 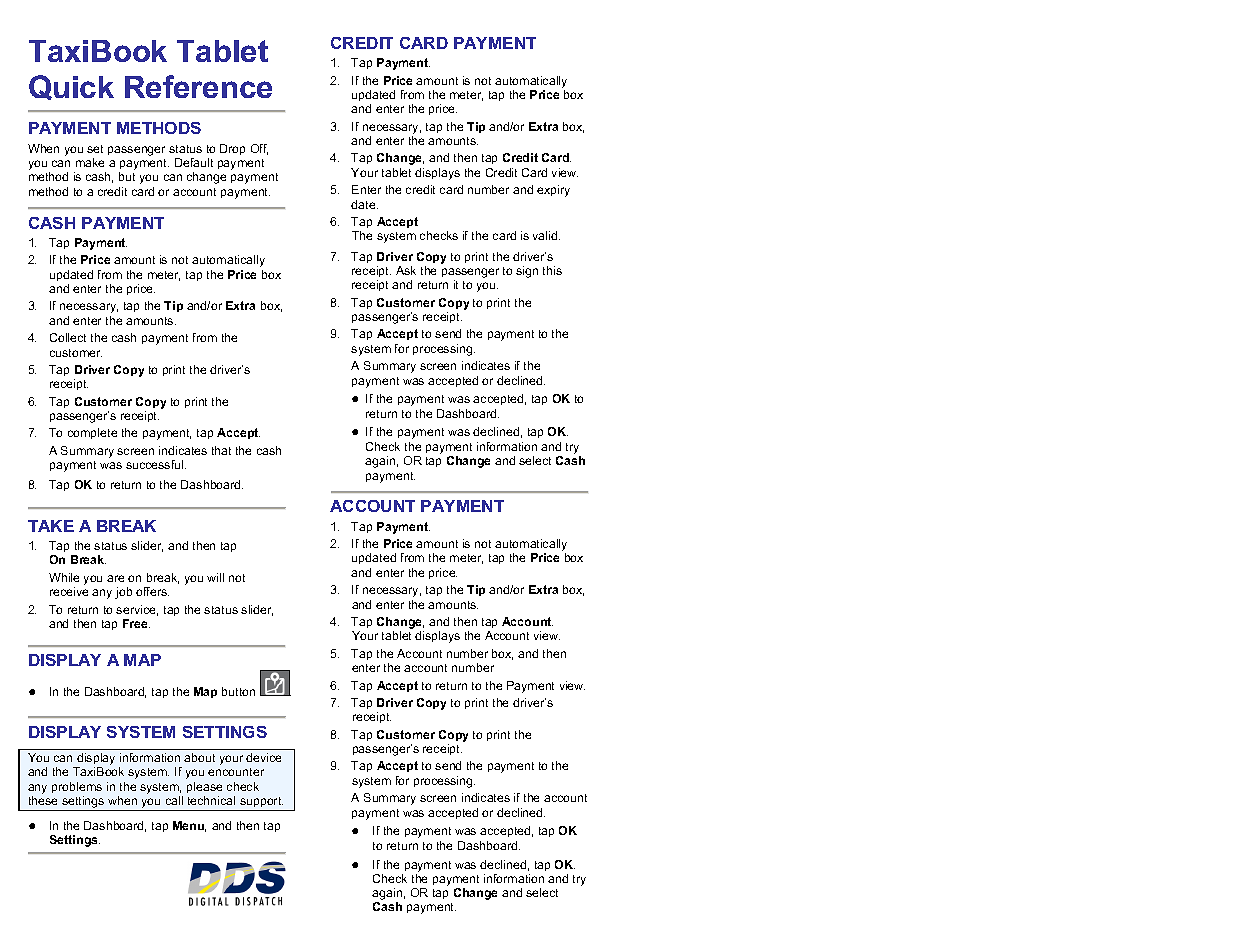 What do you see at coordinates (406, 270) in the document?
I see `Ask` at bounding box center [406, 270].
